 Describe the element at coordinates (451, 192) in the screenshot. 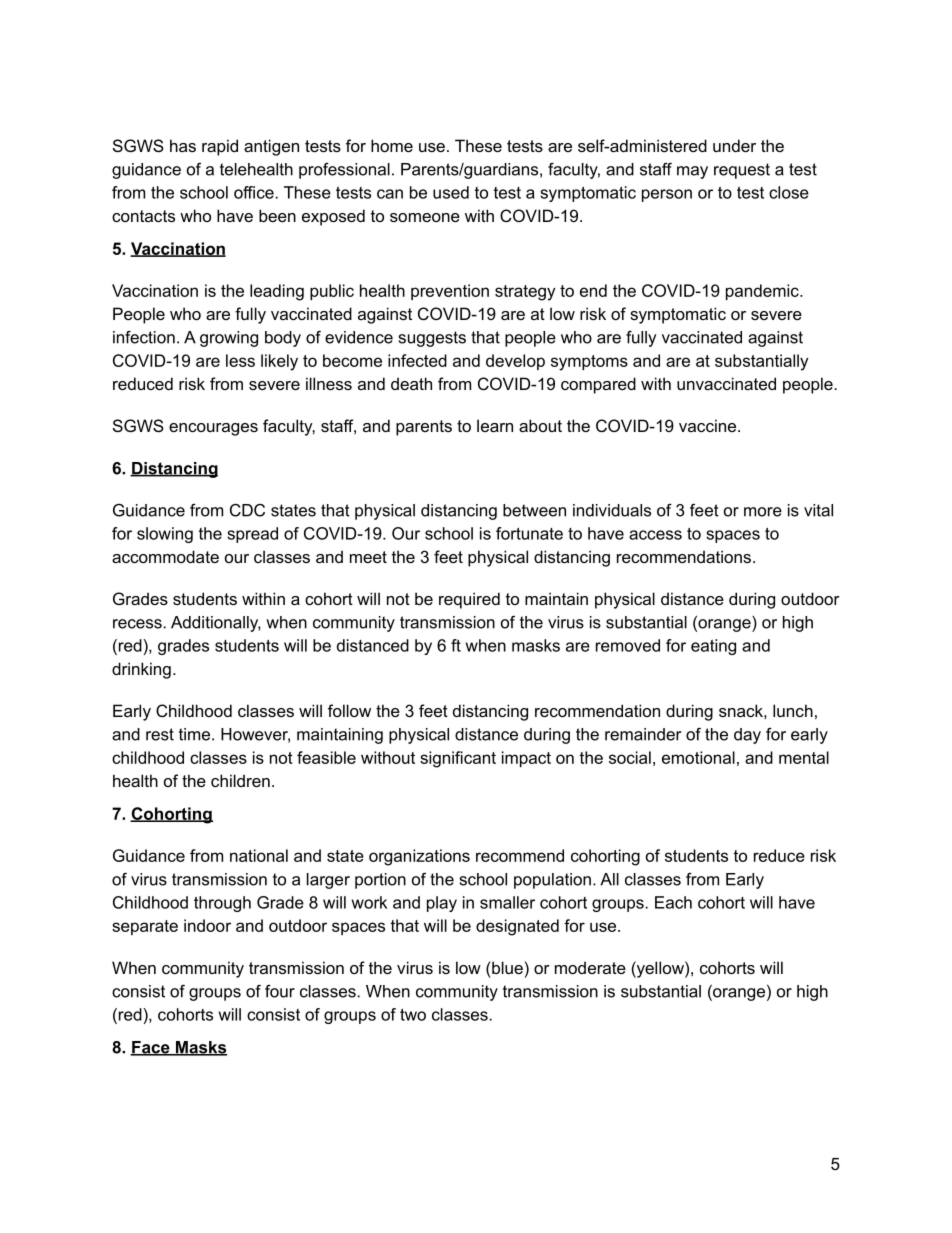

I see `used` at that location.
